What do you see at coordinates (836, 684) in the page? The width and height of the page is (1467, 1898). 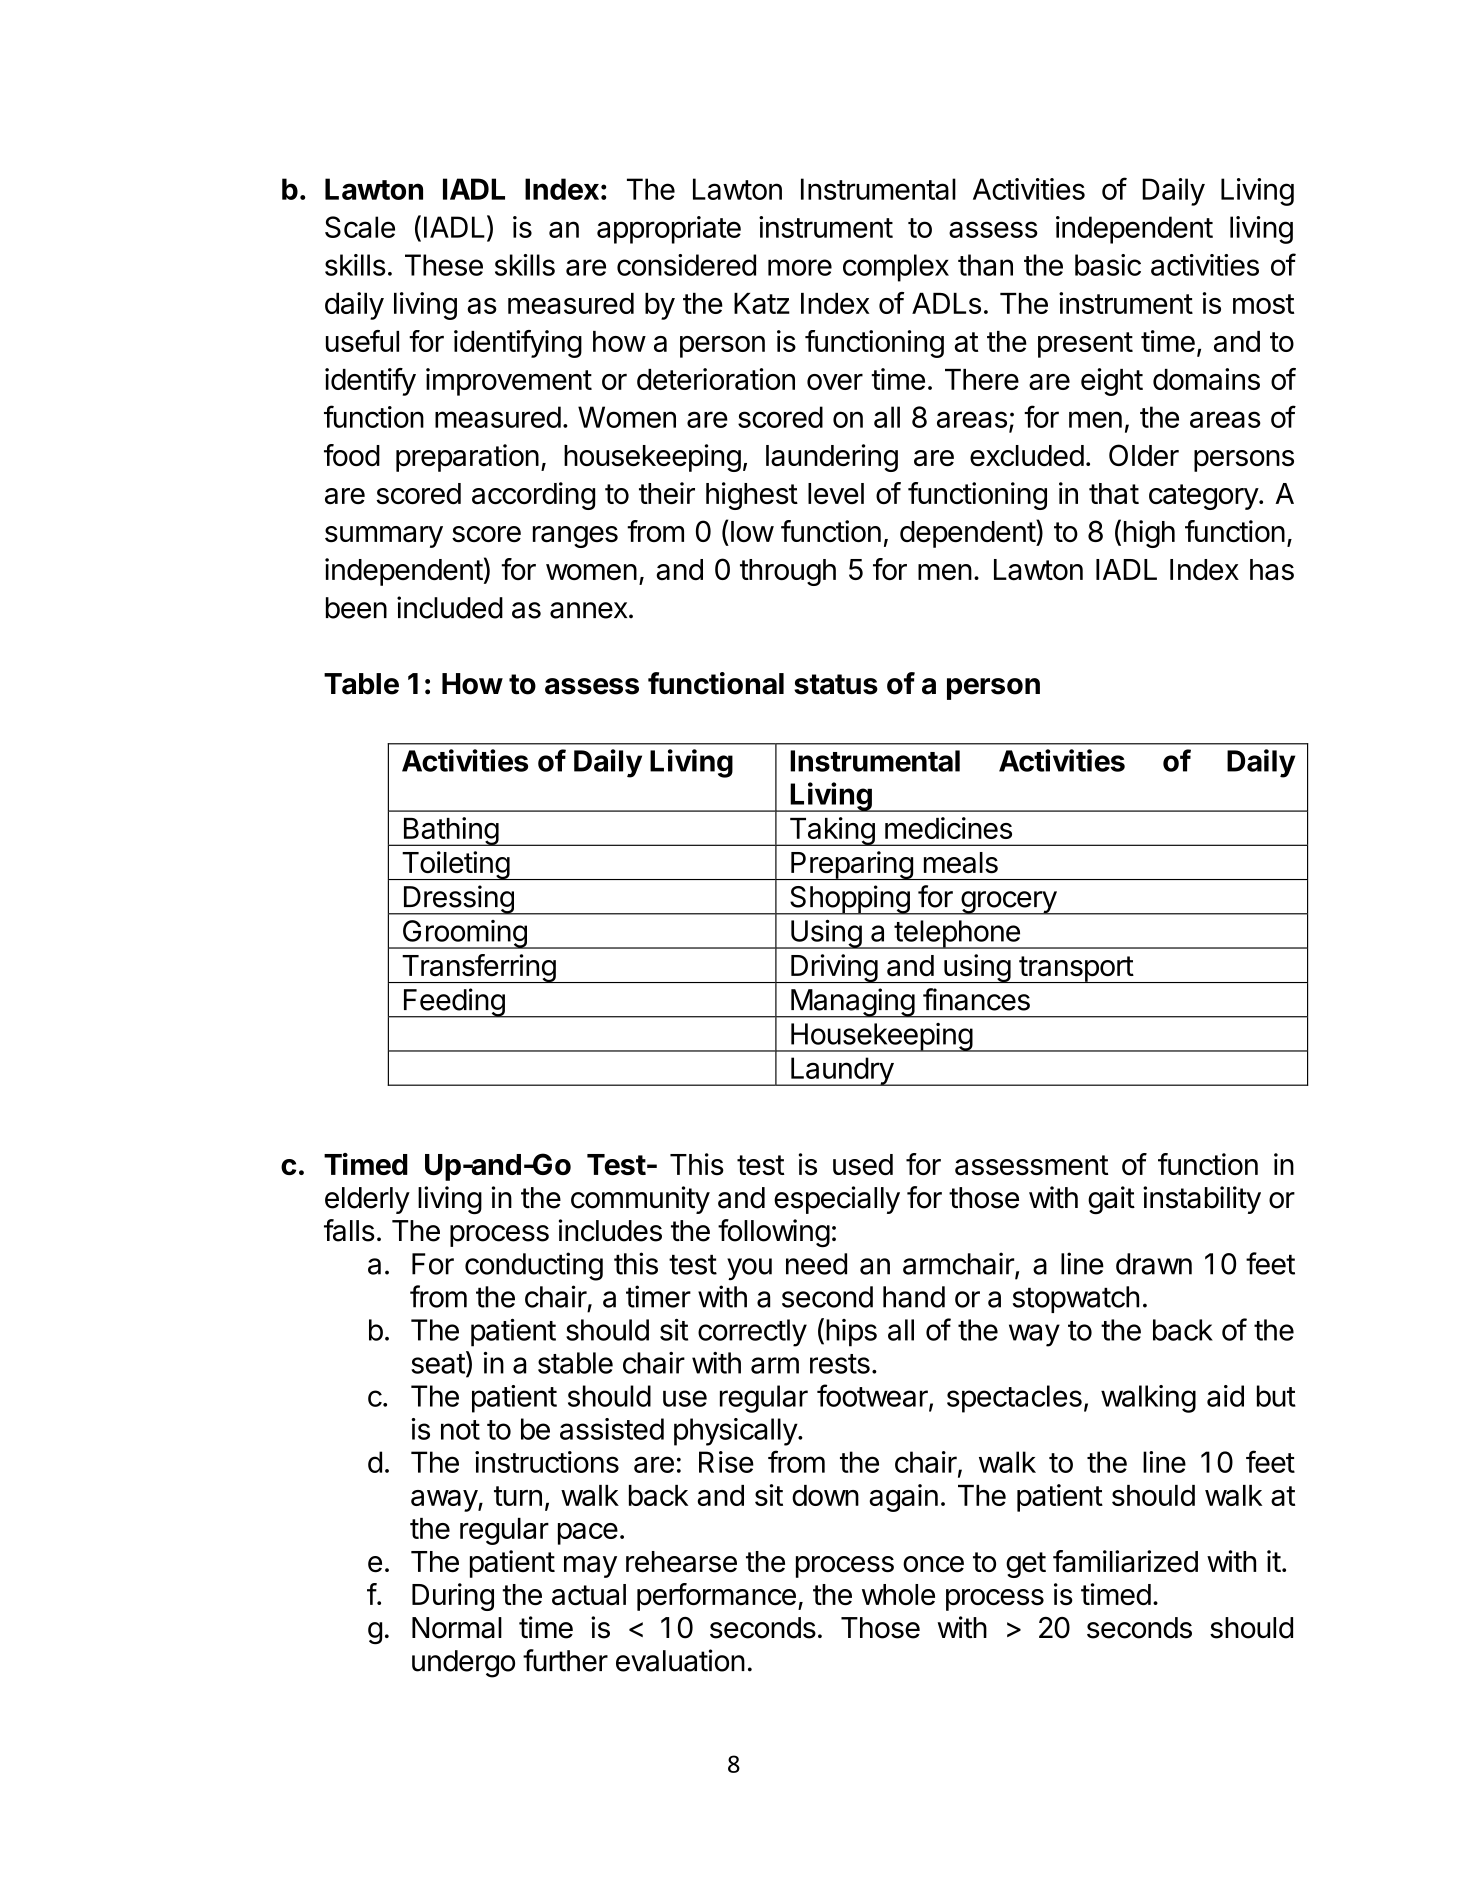 I see `status` at bounding box center [836, 684].
